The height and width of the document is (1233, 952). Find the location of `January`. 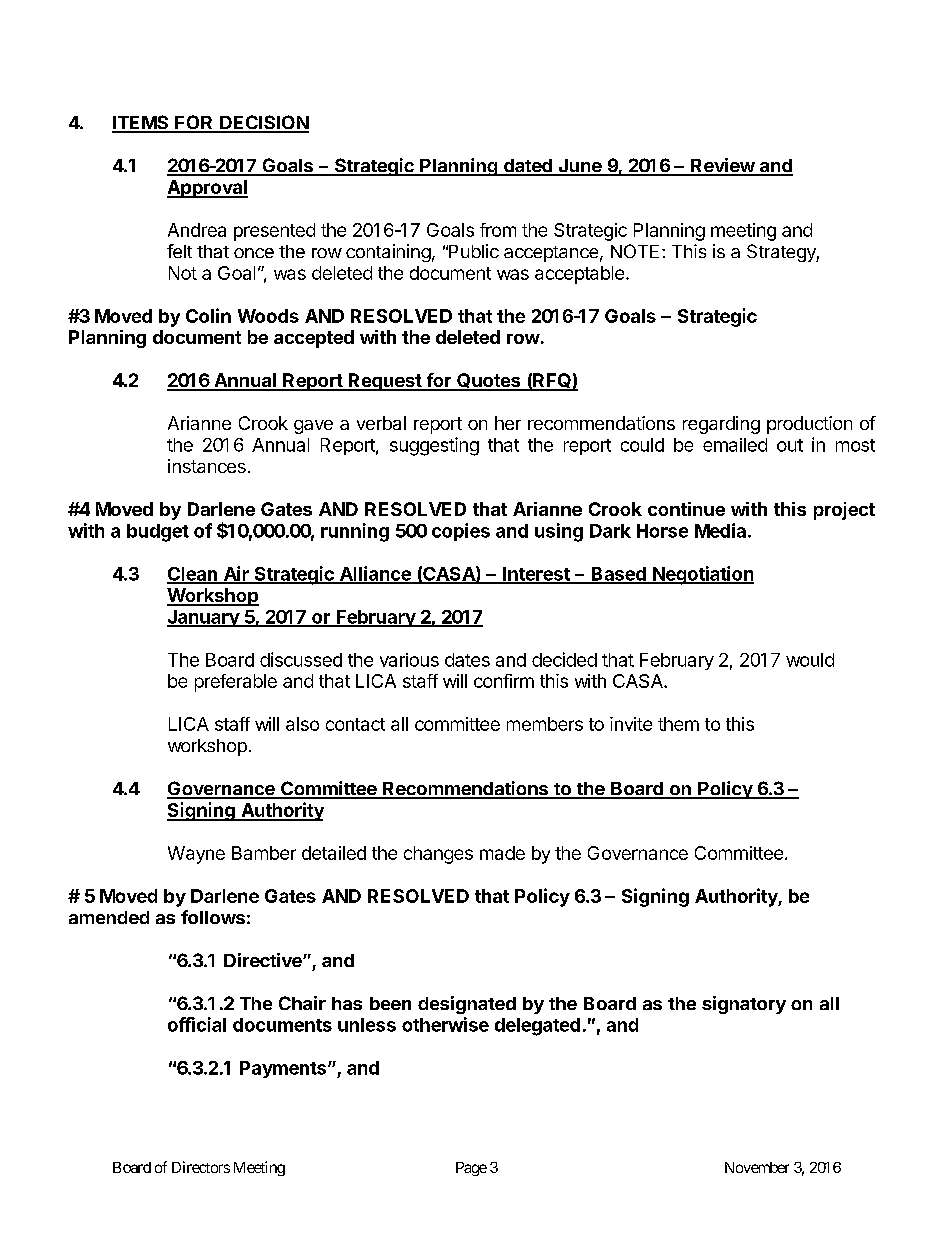

January is located at coordinates (204, 618).
